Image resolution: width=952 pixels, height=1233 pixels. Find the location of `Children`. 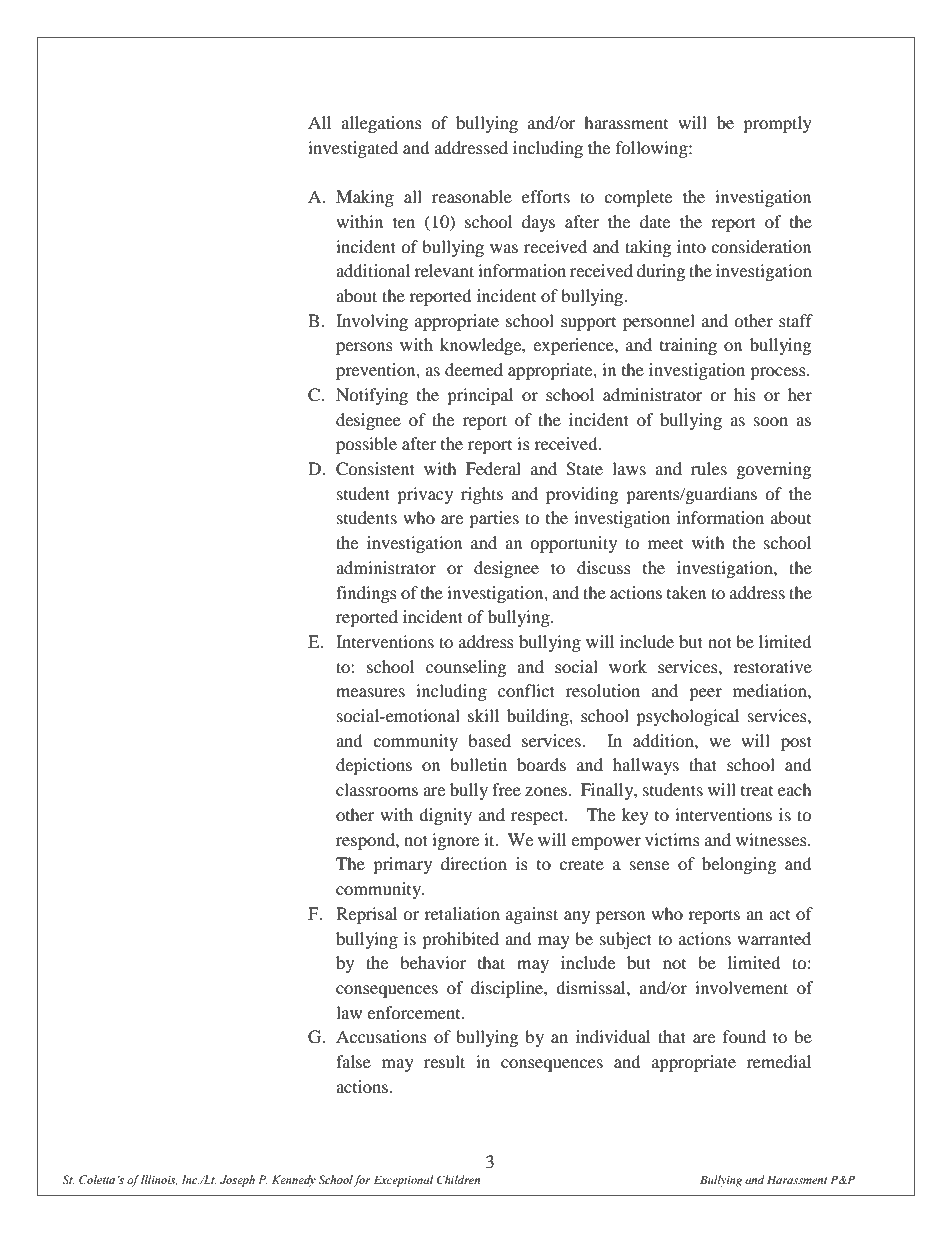

Children is located at coordinates (458, 1179).
